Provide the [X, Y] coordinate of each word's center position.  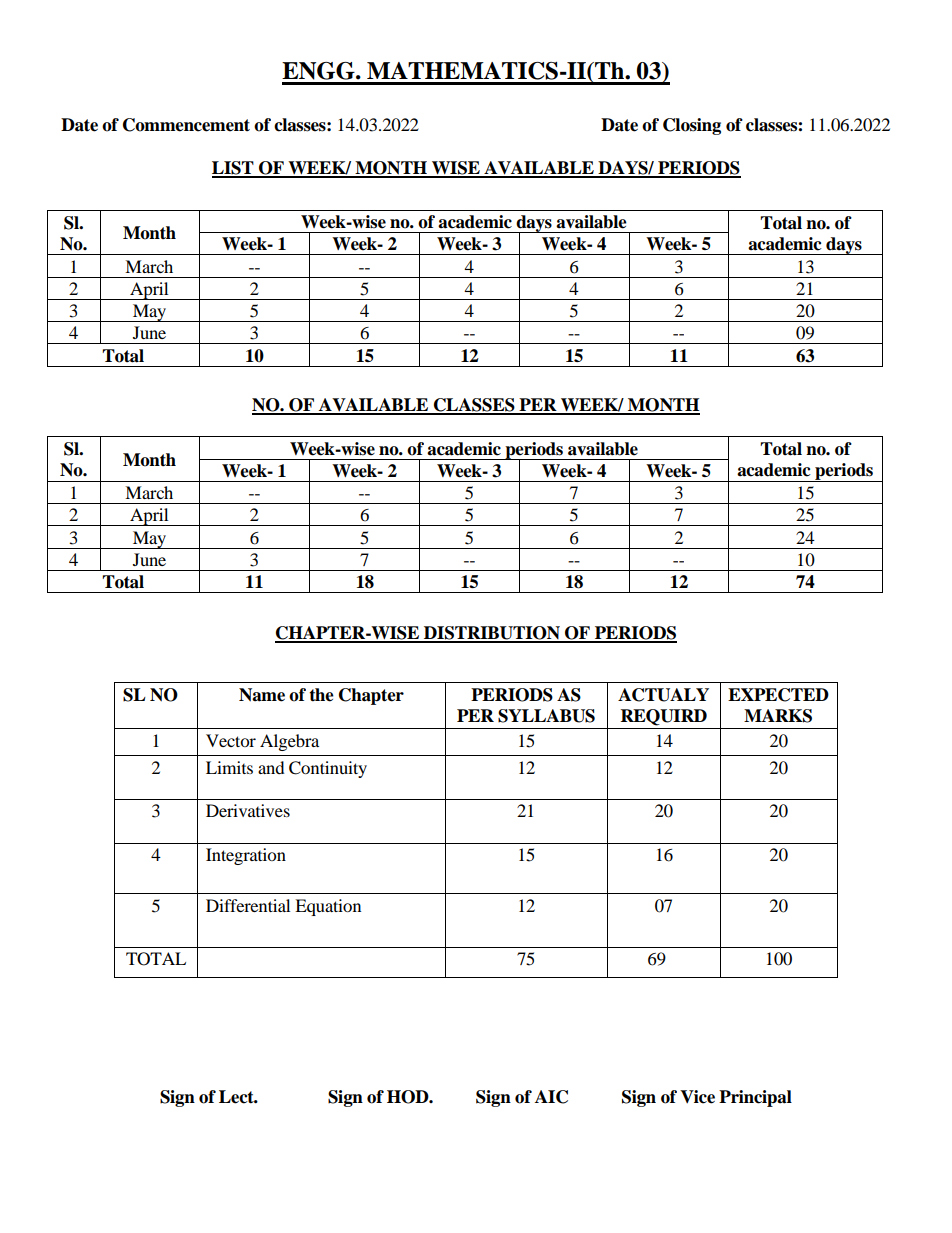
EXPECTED [778, 695]
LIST [234, 169]
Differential [248, 905]
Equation [328, 907]
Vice [697, 1097]
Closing [692, 126]
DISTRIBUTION [492, 634]
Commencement [186, 125]
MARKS [778, 716]
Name [262, 695]
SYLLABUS [546, 716]
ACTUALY [663, 695]
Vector [231, 740]
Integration [246, 856]
